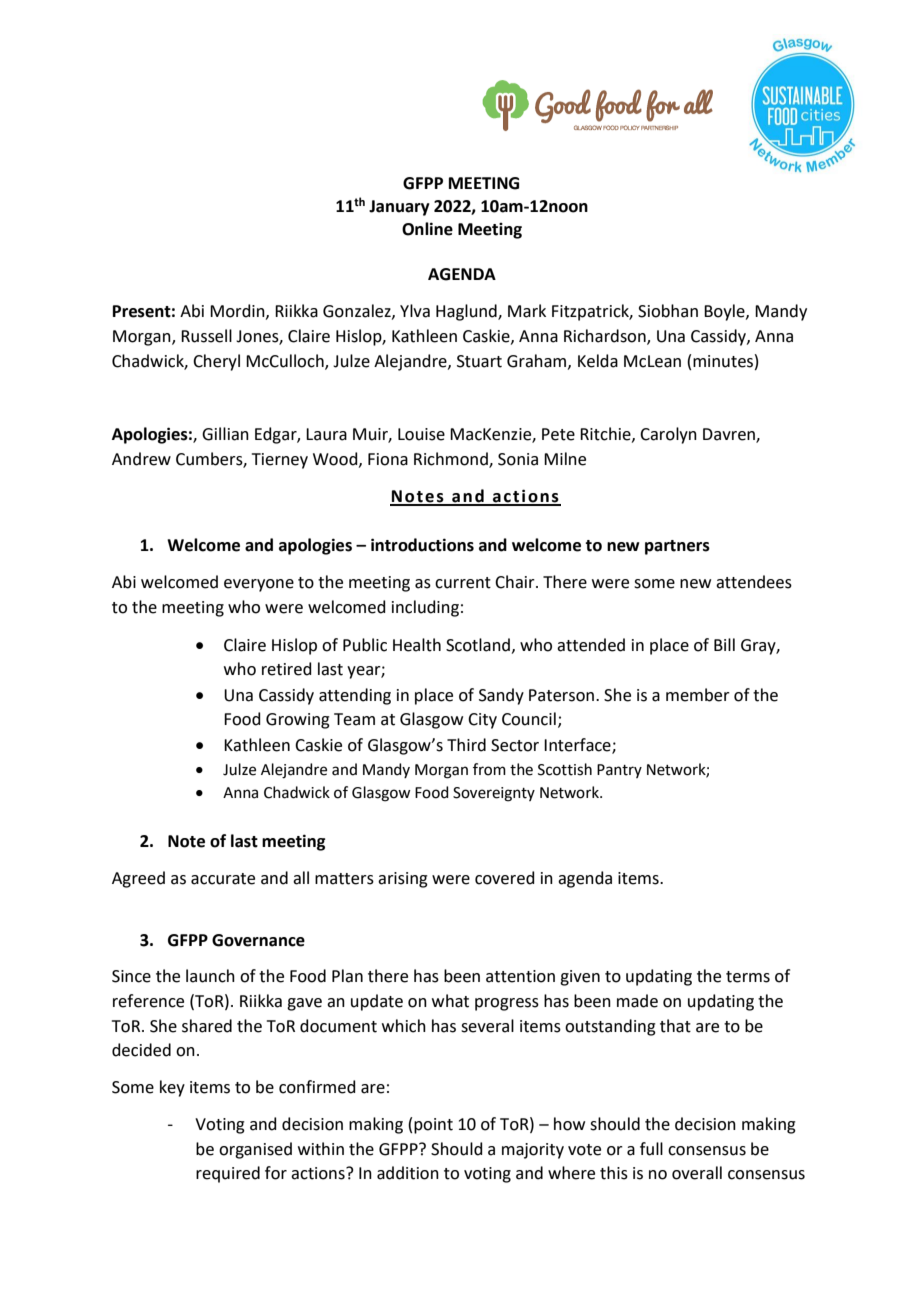 Image resolution: width=924 pixels, height=1308 pixels. I want to click on made, so click(637, 1001).
